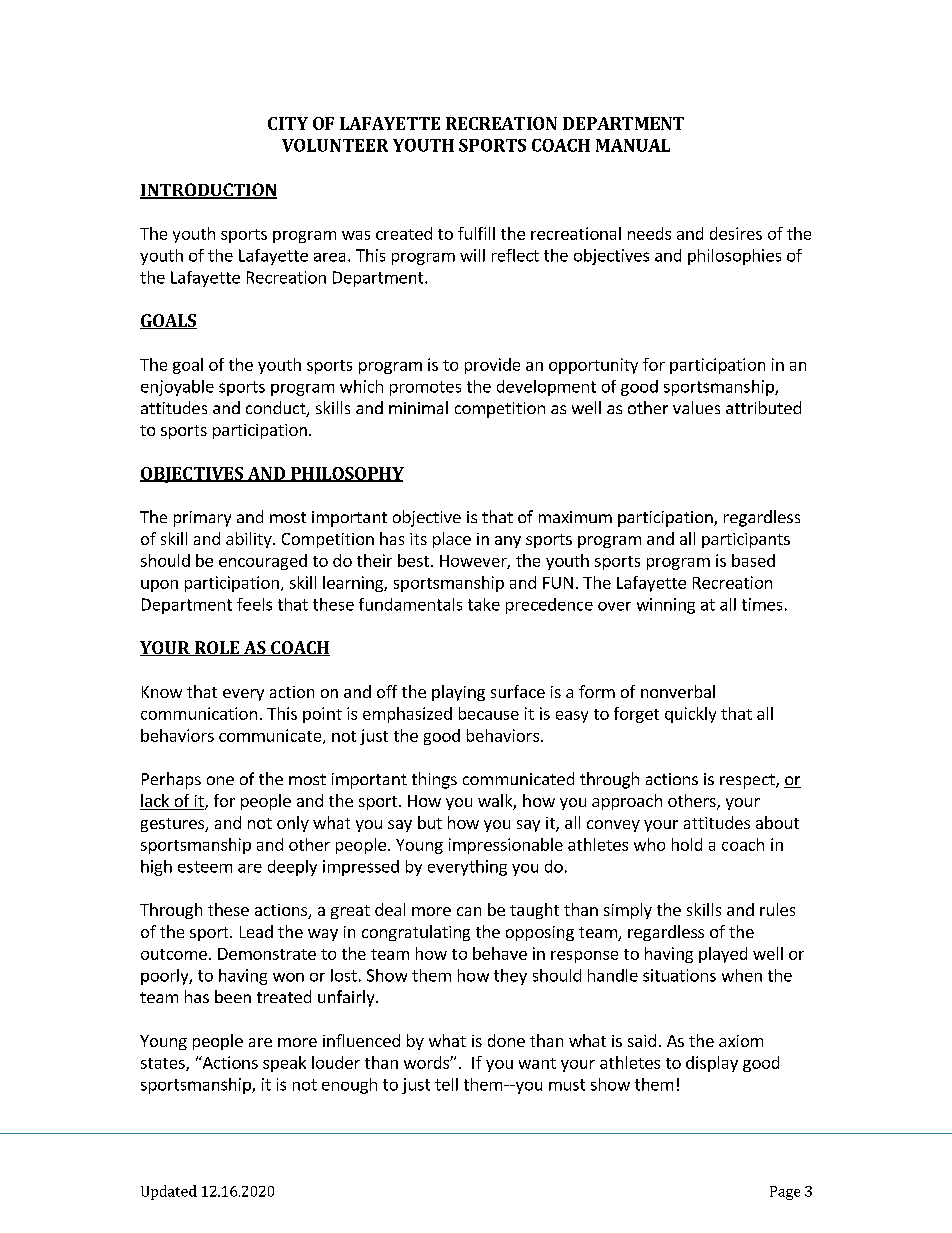  Describe the element at coordinates (169, 1192) in the image. I see `Updated` at that location.
